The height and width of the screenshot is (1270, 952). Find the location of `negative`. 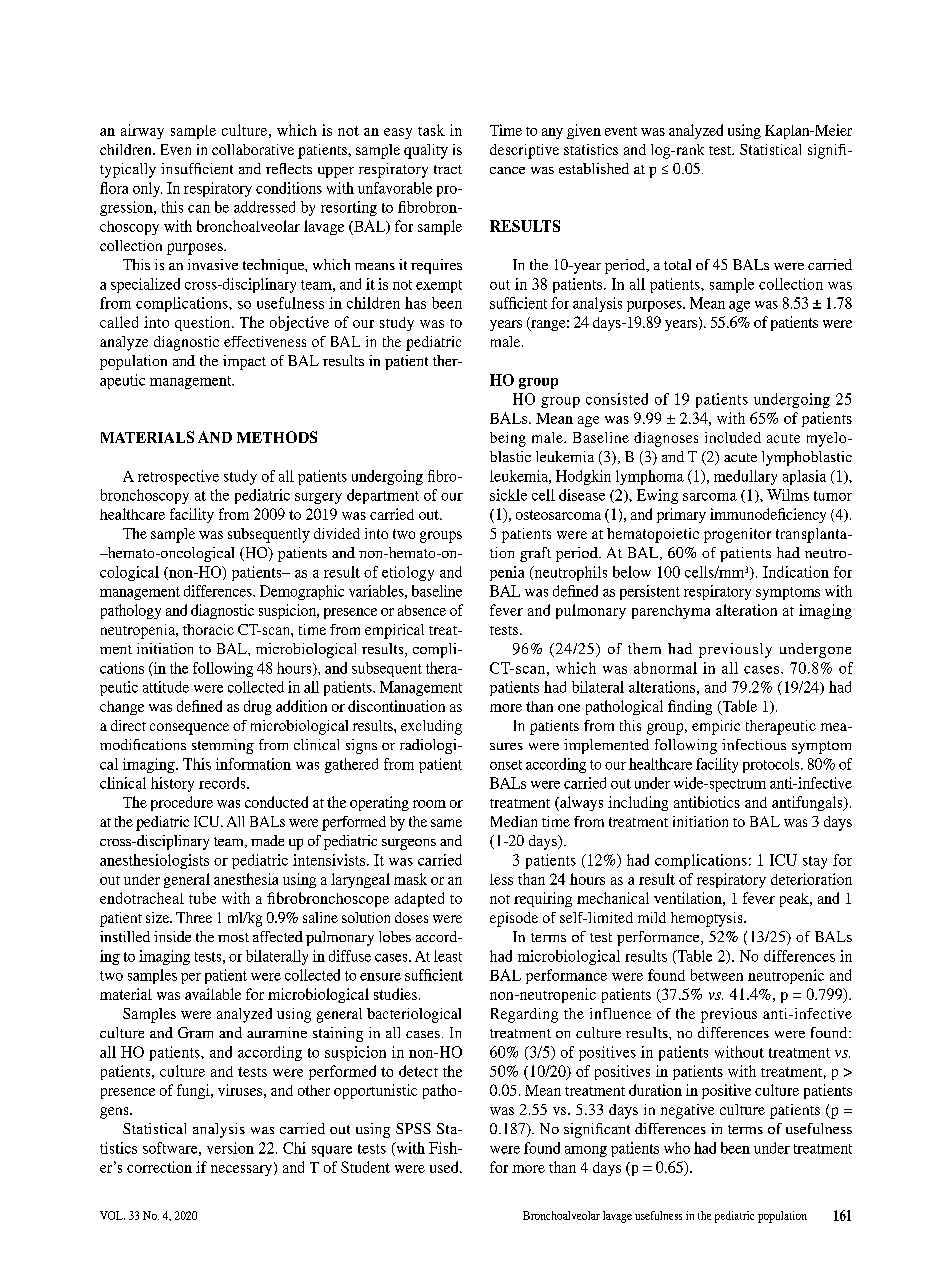

negative is located at coordinates (687, 1111).
